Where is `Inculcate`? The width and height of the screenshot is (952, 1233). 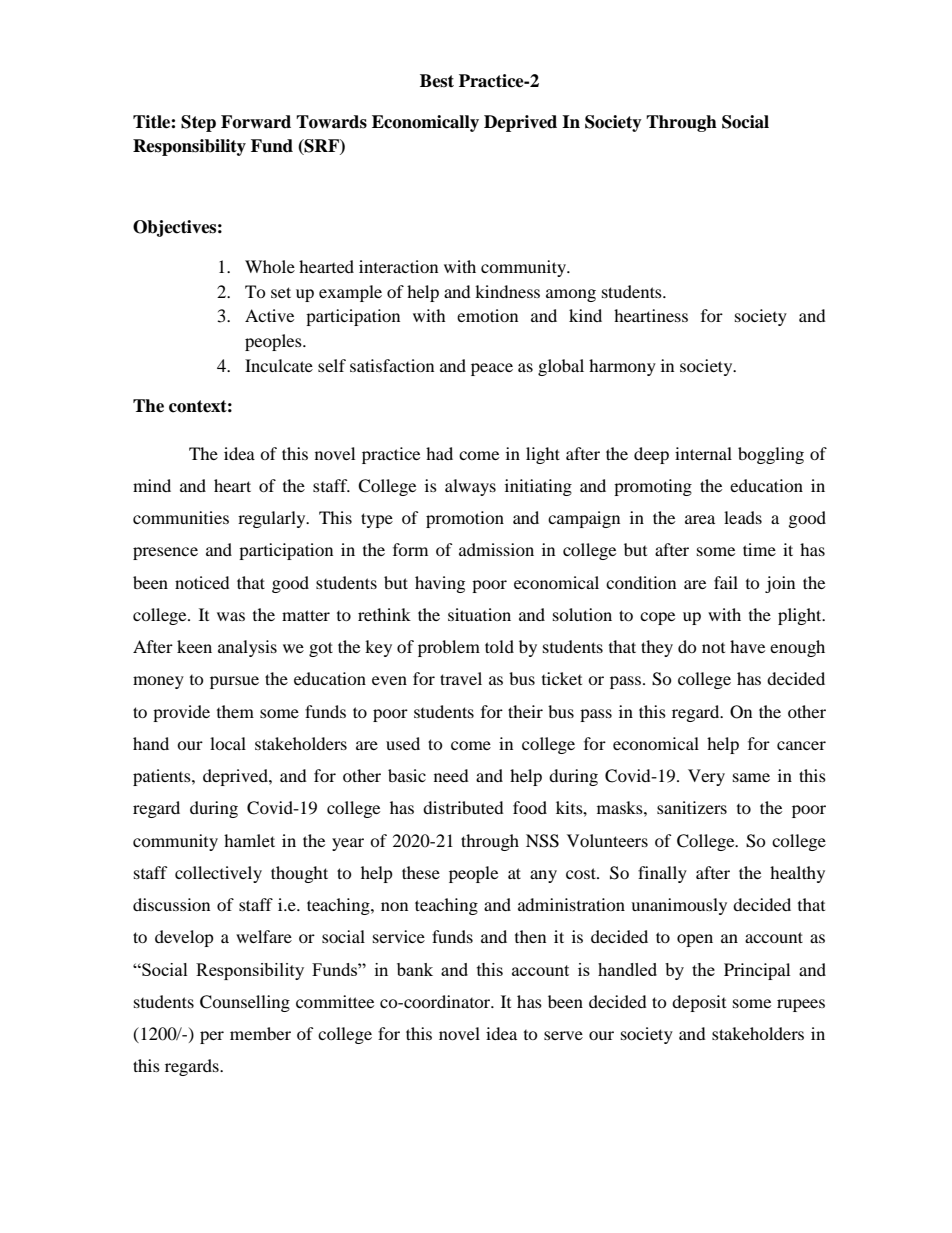
Inculcate is located at coordinates (279, 365).
